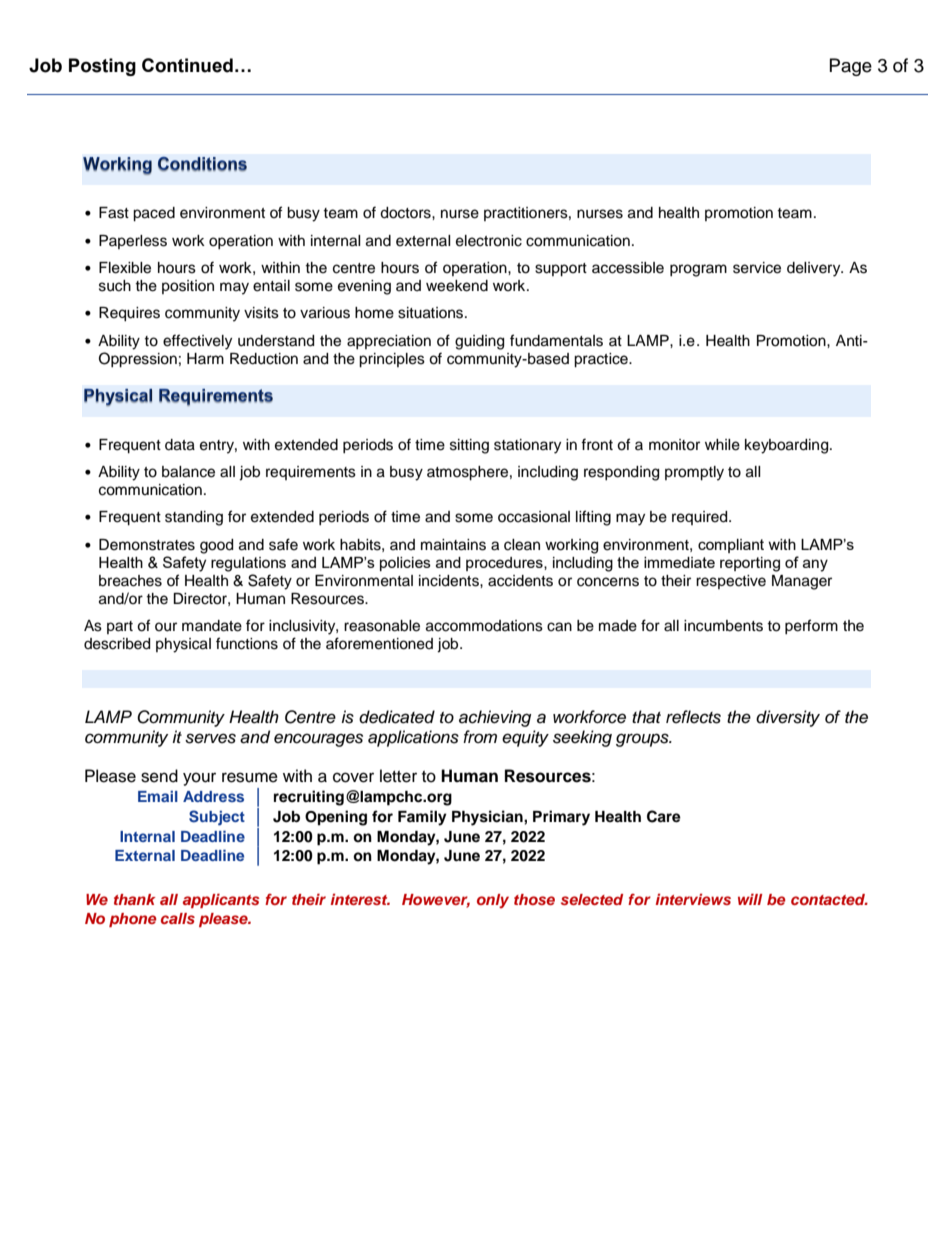  I want to click on doctors, so click(406, 213).
